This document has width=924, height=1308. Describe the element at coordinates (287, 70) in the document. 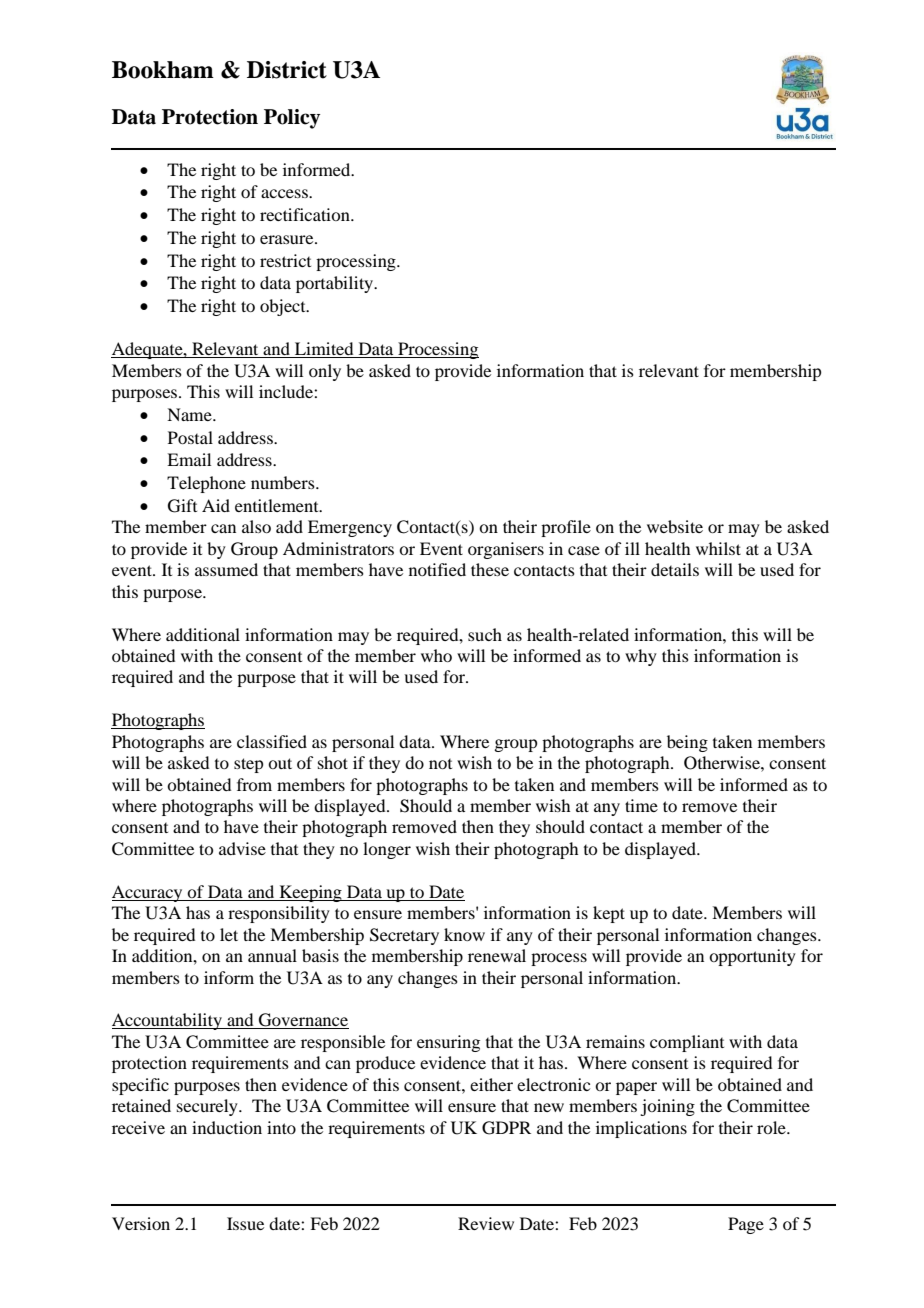

I see `District` at that location.
